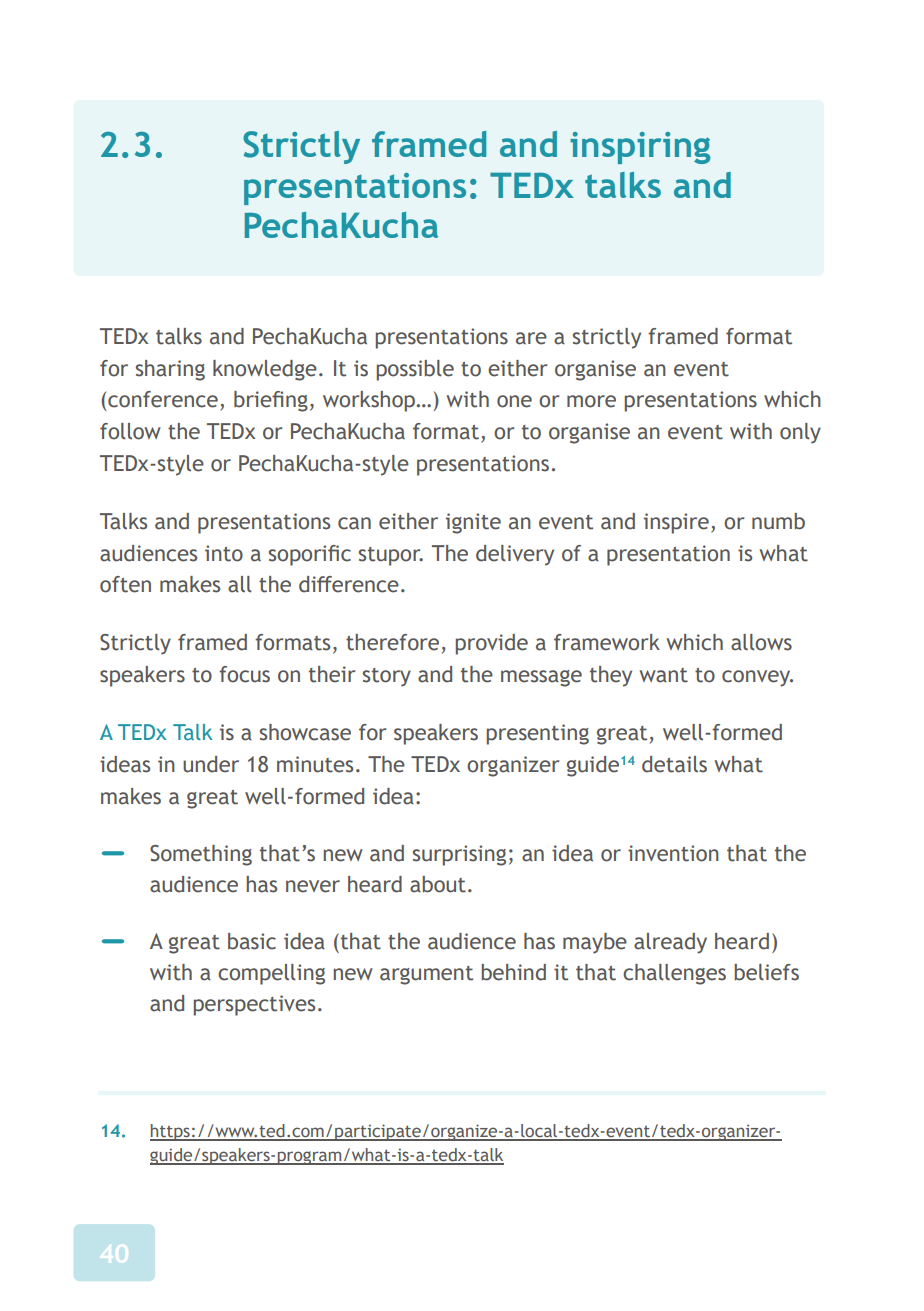 The width and height of the screenshot is (924, 1311). I want to click on argument, so click(426, 975).
